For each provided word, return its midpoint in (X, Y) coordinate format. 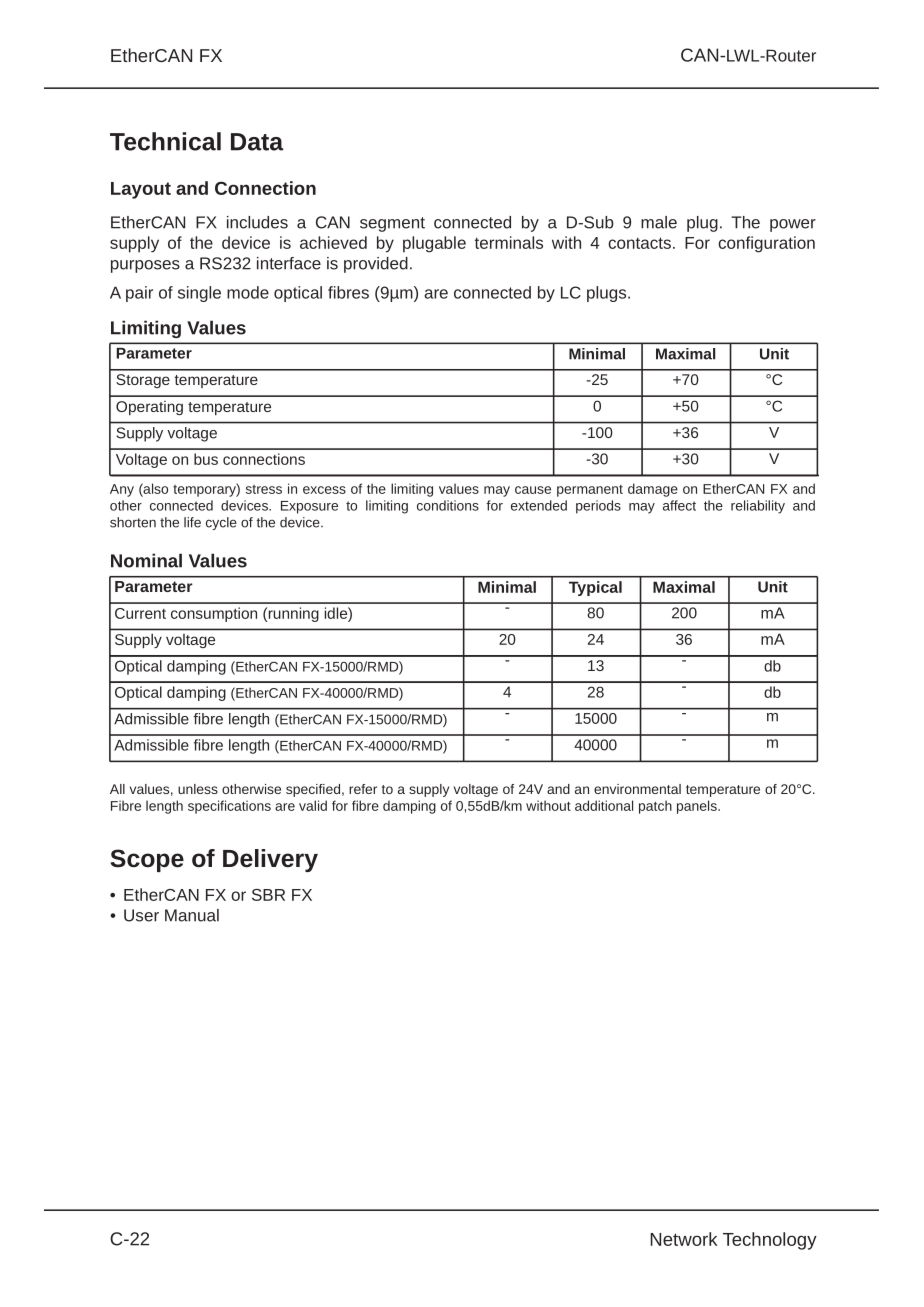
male (659, 222)
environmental (637, 789)
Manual (192, 915)
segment (392, 224)
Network (684, 1239)
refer (363, 789)
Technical (165, 141)
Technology (770, 1241)
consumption (214, 614)
